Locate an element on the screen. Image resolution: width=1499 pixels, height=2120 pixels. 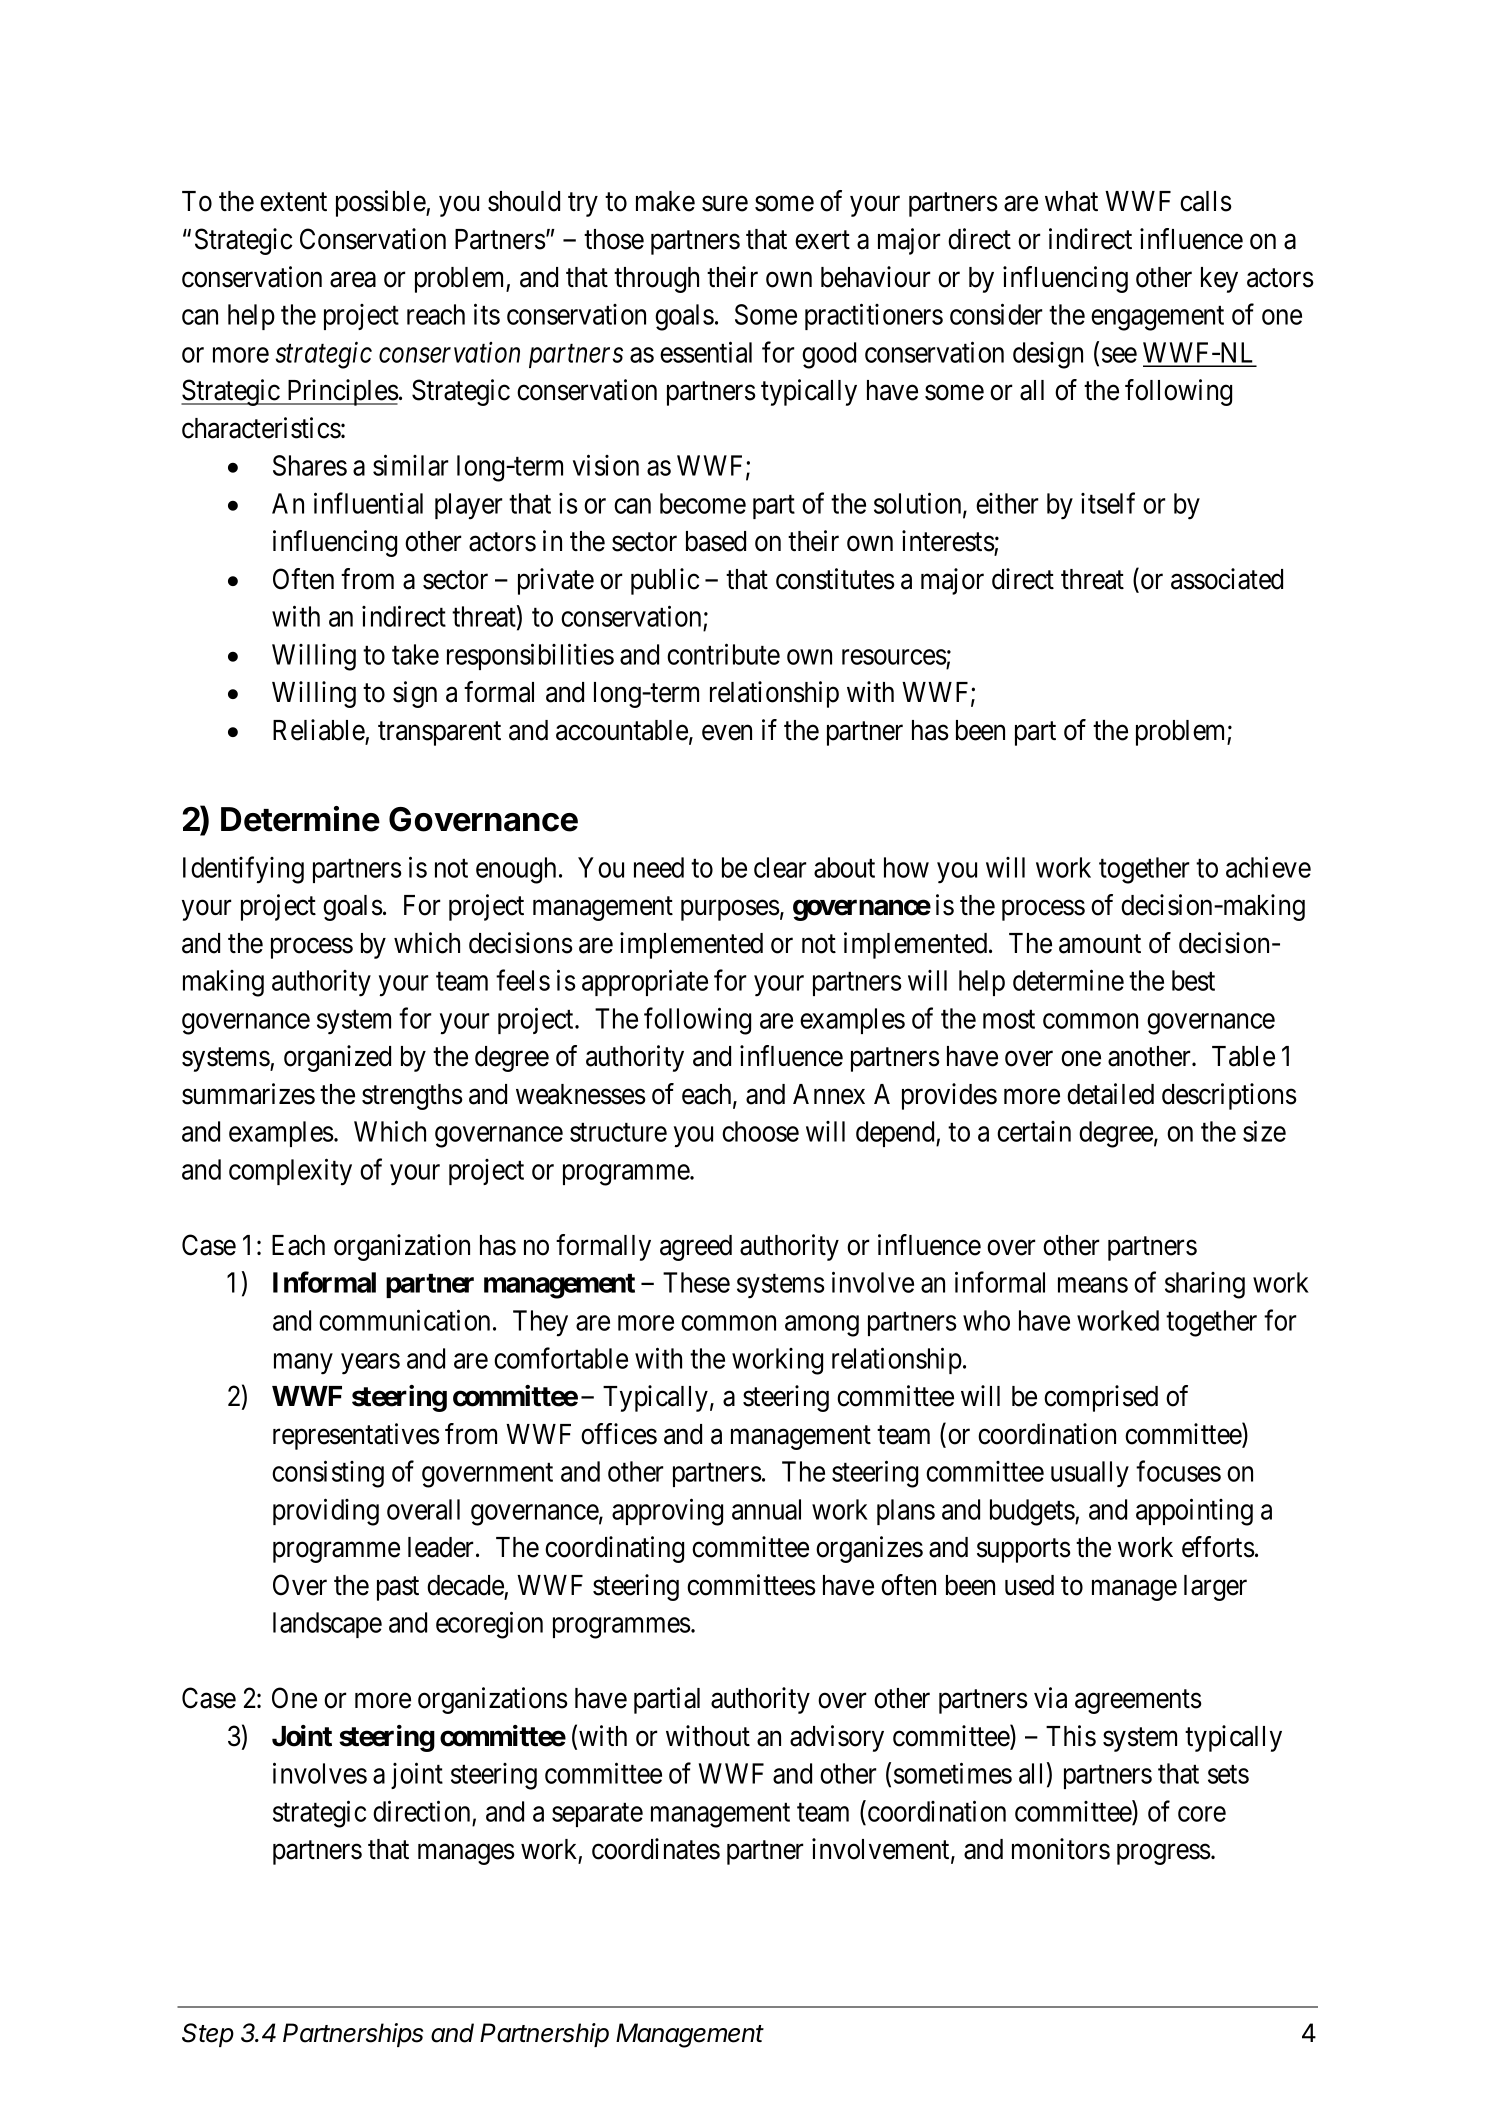
representatives is located at coordinates (356, 1436).
